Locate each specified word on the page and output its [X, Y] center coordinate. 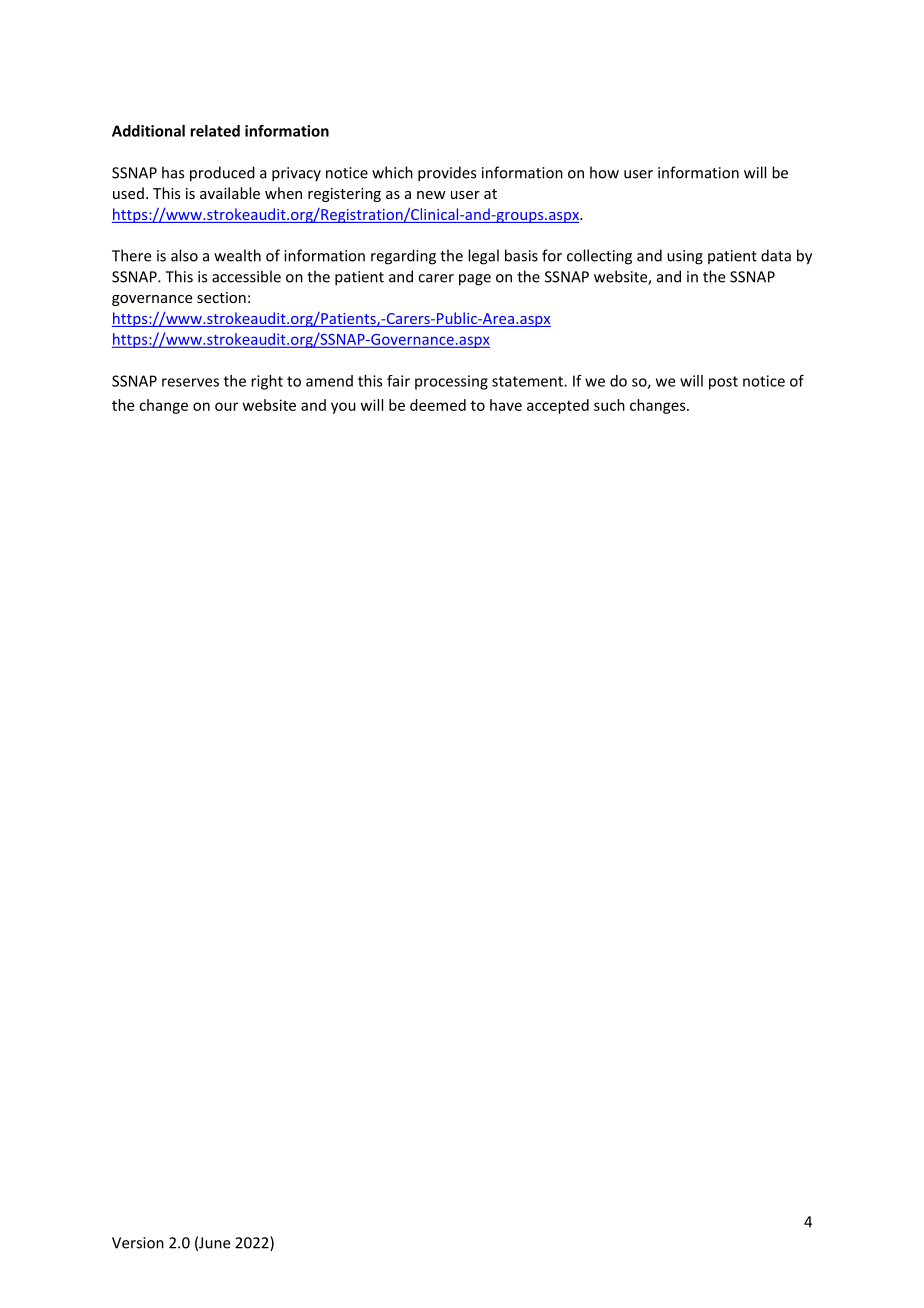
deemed [438, 405]
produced [222, 174]
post [723, 383]
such [609, 405]
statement [528, 381]
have [506, 405]
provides [447, 174]
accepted [558, 406]
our [226, 406]
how [604, 172]
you [343, 408]
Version [138, 1243]
